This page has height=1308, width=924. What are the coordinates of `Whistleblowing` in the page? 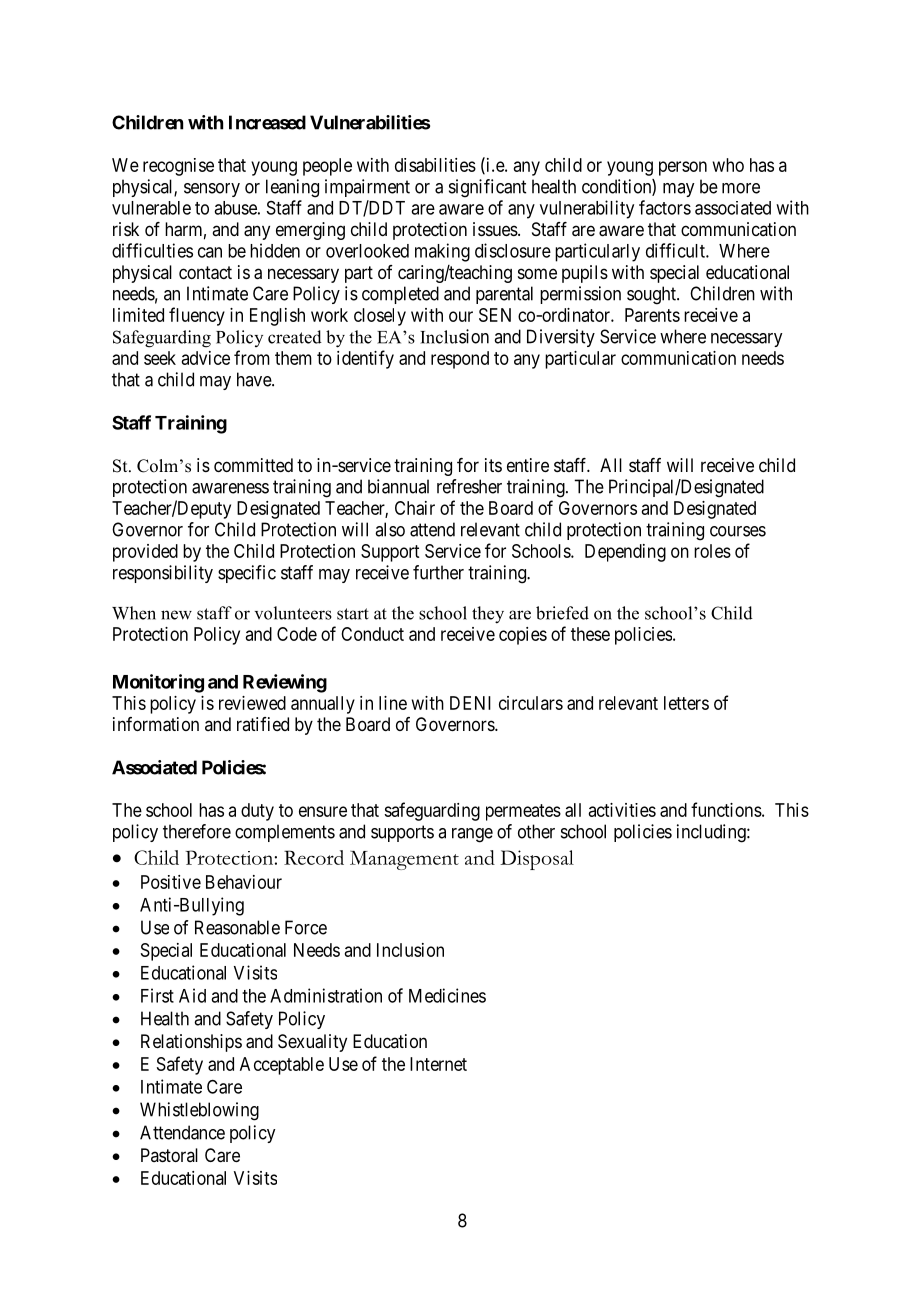 It's located at (199, 1111).
